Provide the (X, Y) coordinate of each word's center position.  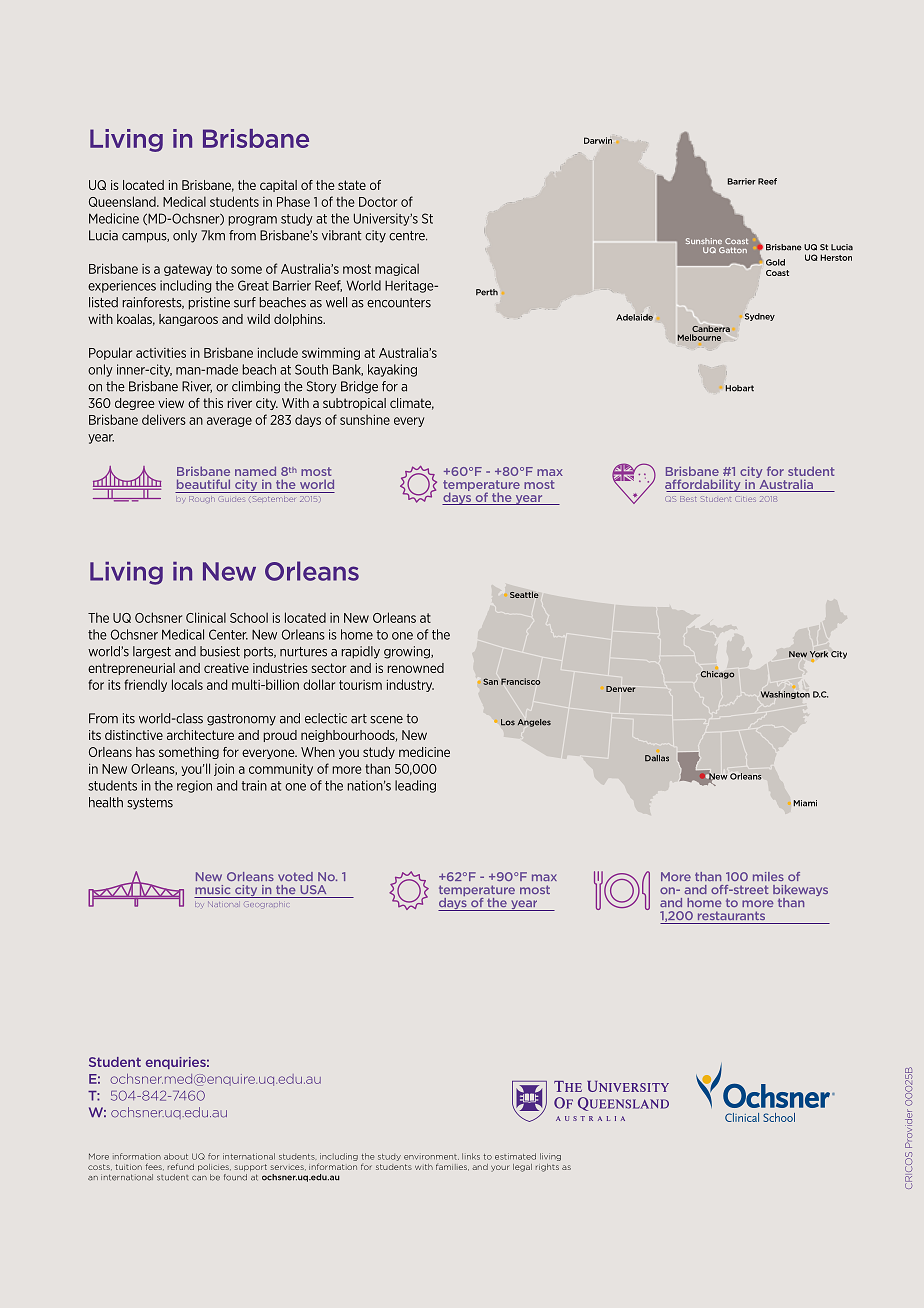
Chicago (717, 675)
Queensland (123, 201)
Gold (775, 262)
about (176, 1156)
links (471, 1156)
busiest (220, 651)
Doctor (378, 202)
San (490, 681)
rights (547, 1168)
